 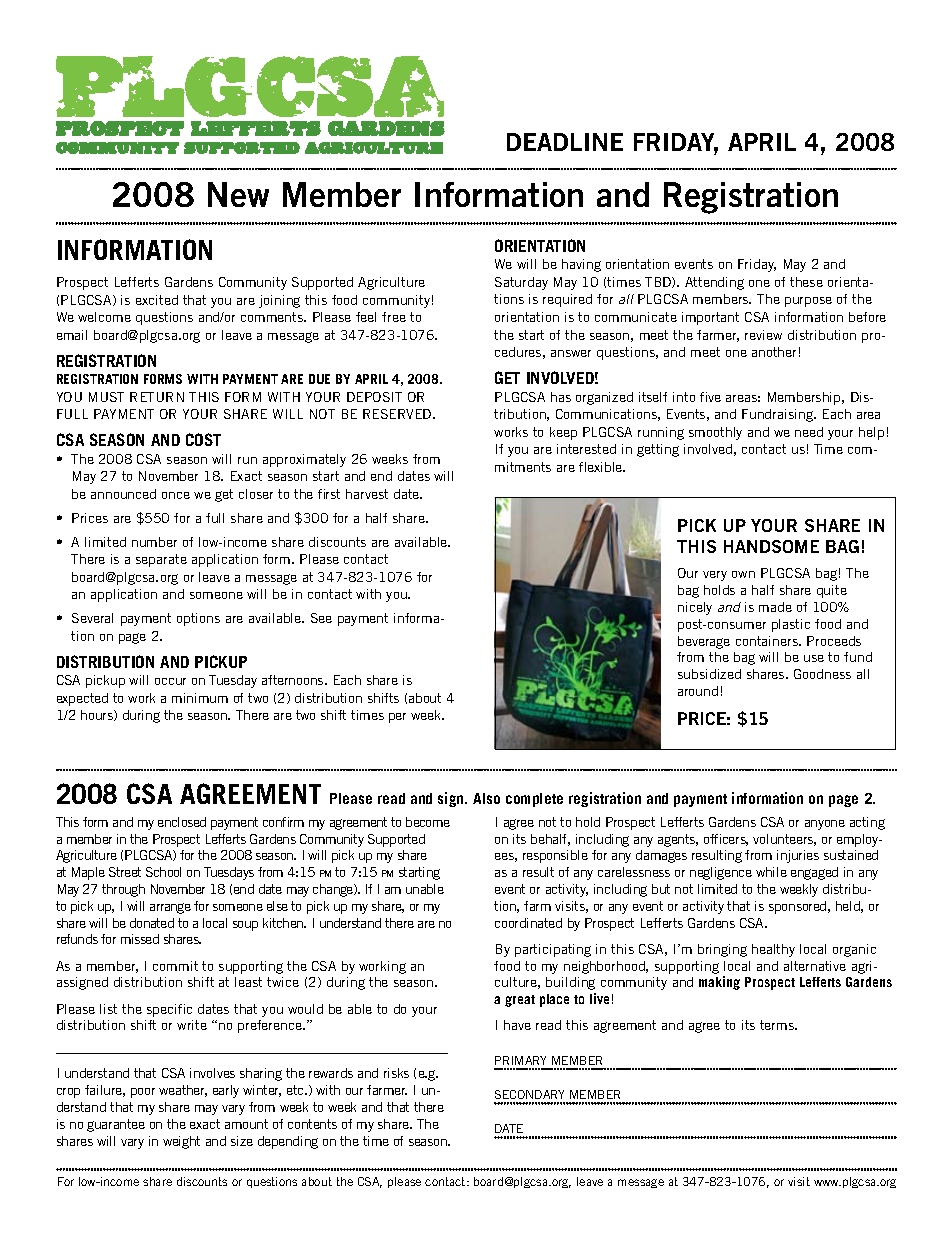 What do you see at coordinates (768, 641) in the image?
I see `containers` at bounding box center [768, 641].
